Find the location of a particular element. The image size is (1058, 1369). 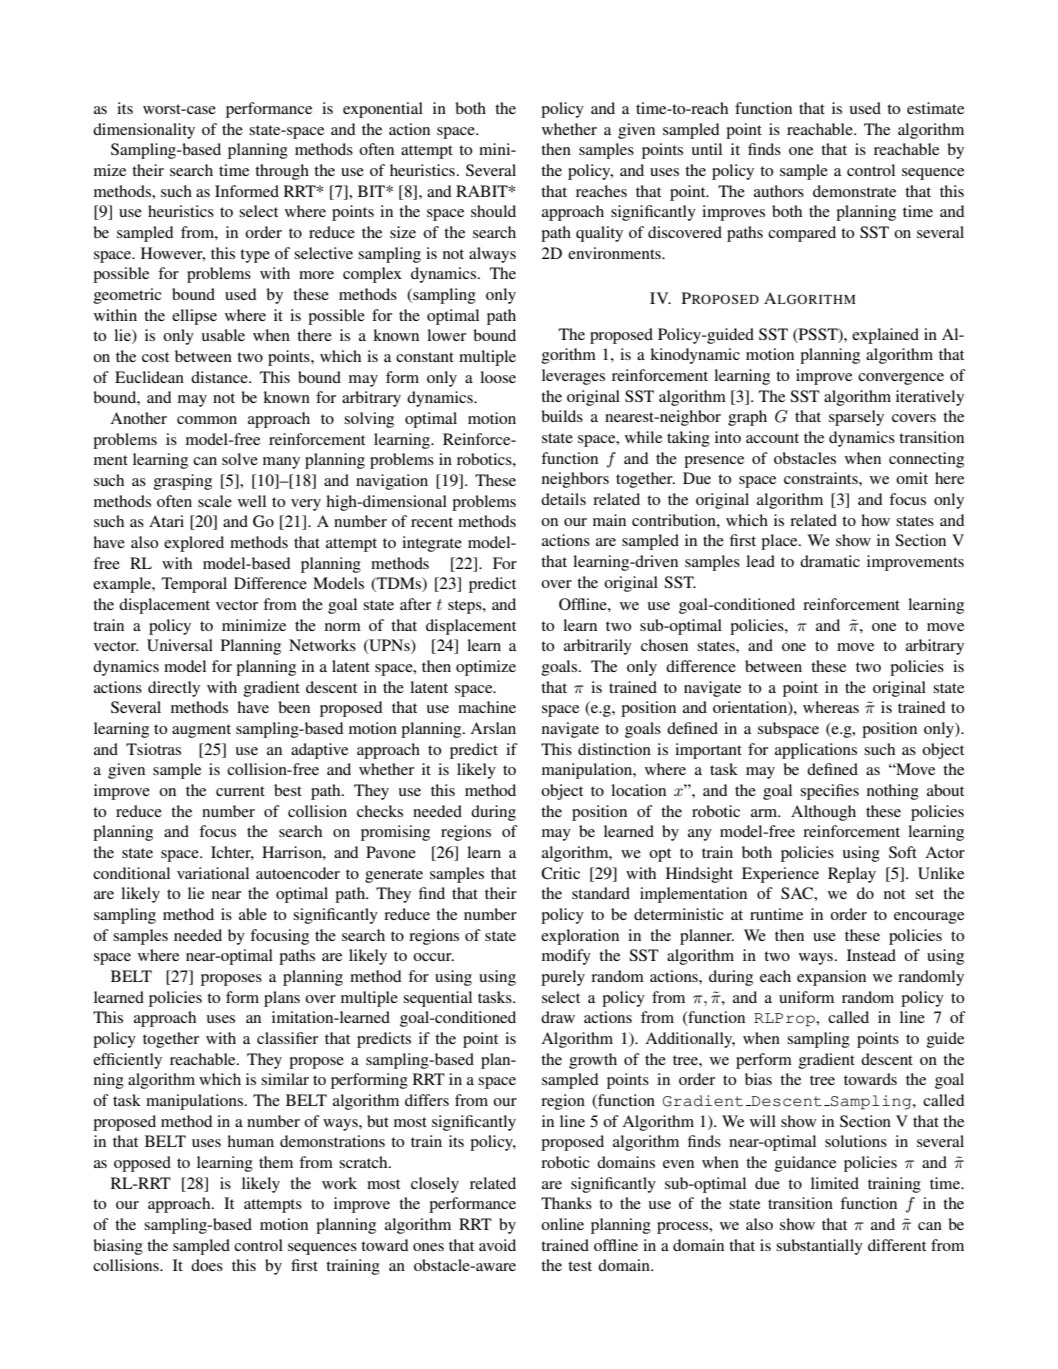

machine is located at coordinates (487, 707).
